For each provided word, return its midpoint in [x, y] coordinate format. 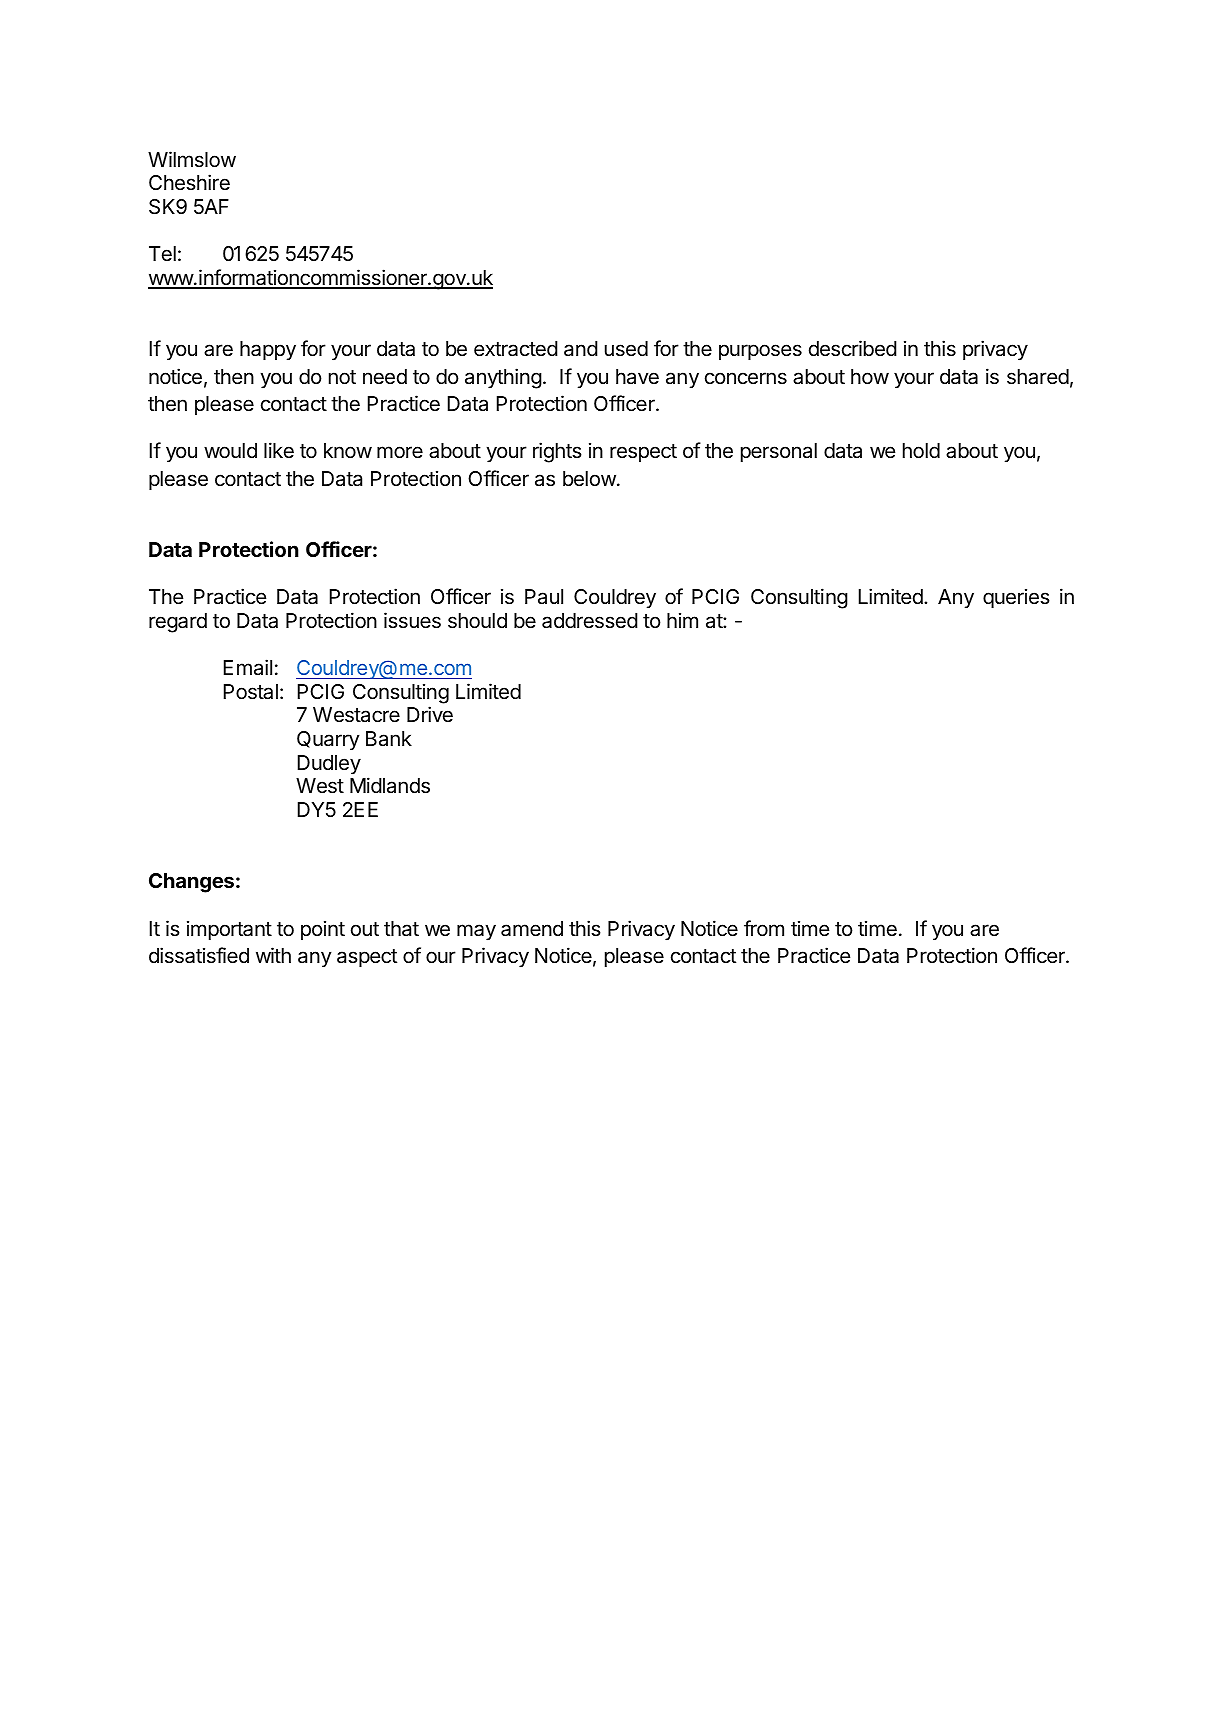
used [626, 349]
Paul [544, 597]
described [853, 348]
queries [1016, 598]
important [229, 930]
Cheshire [189, 182]
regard [178, 623]
